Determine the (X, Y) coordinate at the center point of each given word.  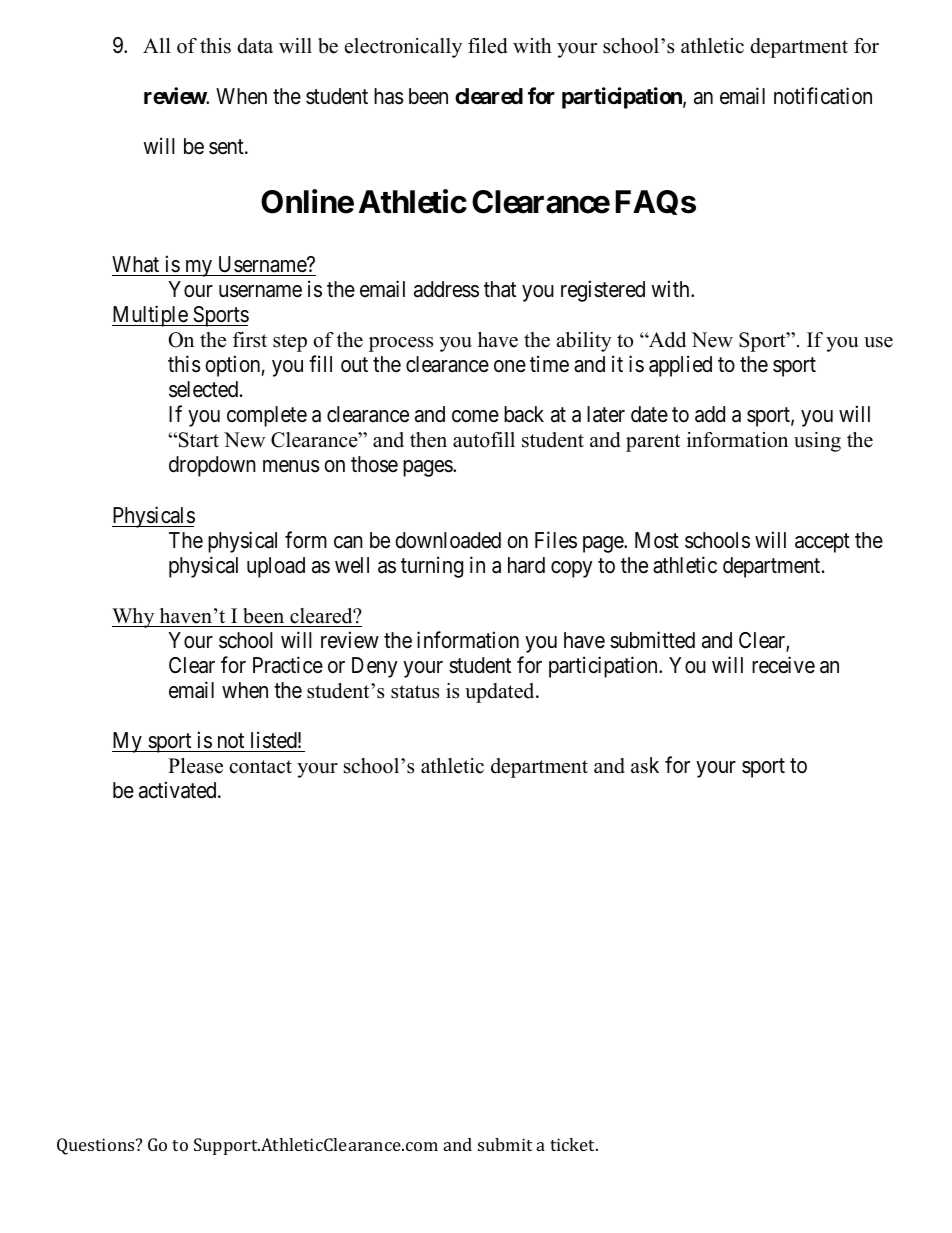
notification (823, 96)
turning (432, 567)
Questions (97, 1146)
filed (487, 46)
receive (783, 665)
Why (134, 618)
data (255, 46)
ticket (574, 1144)
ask (645, 765)
